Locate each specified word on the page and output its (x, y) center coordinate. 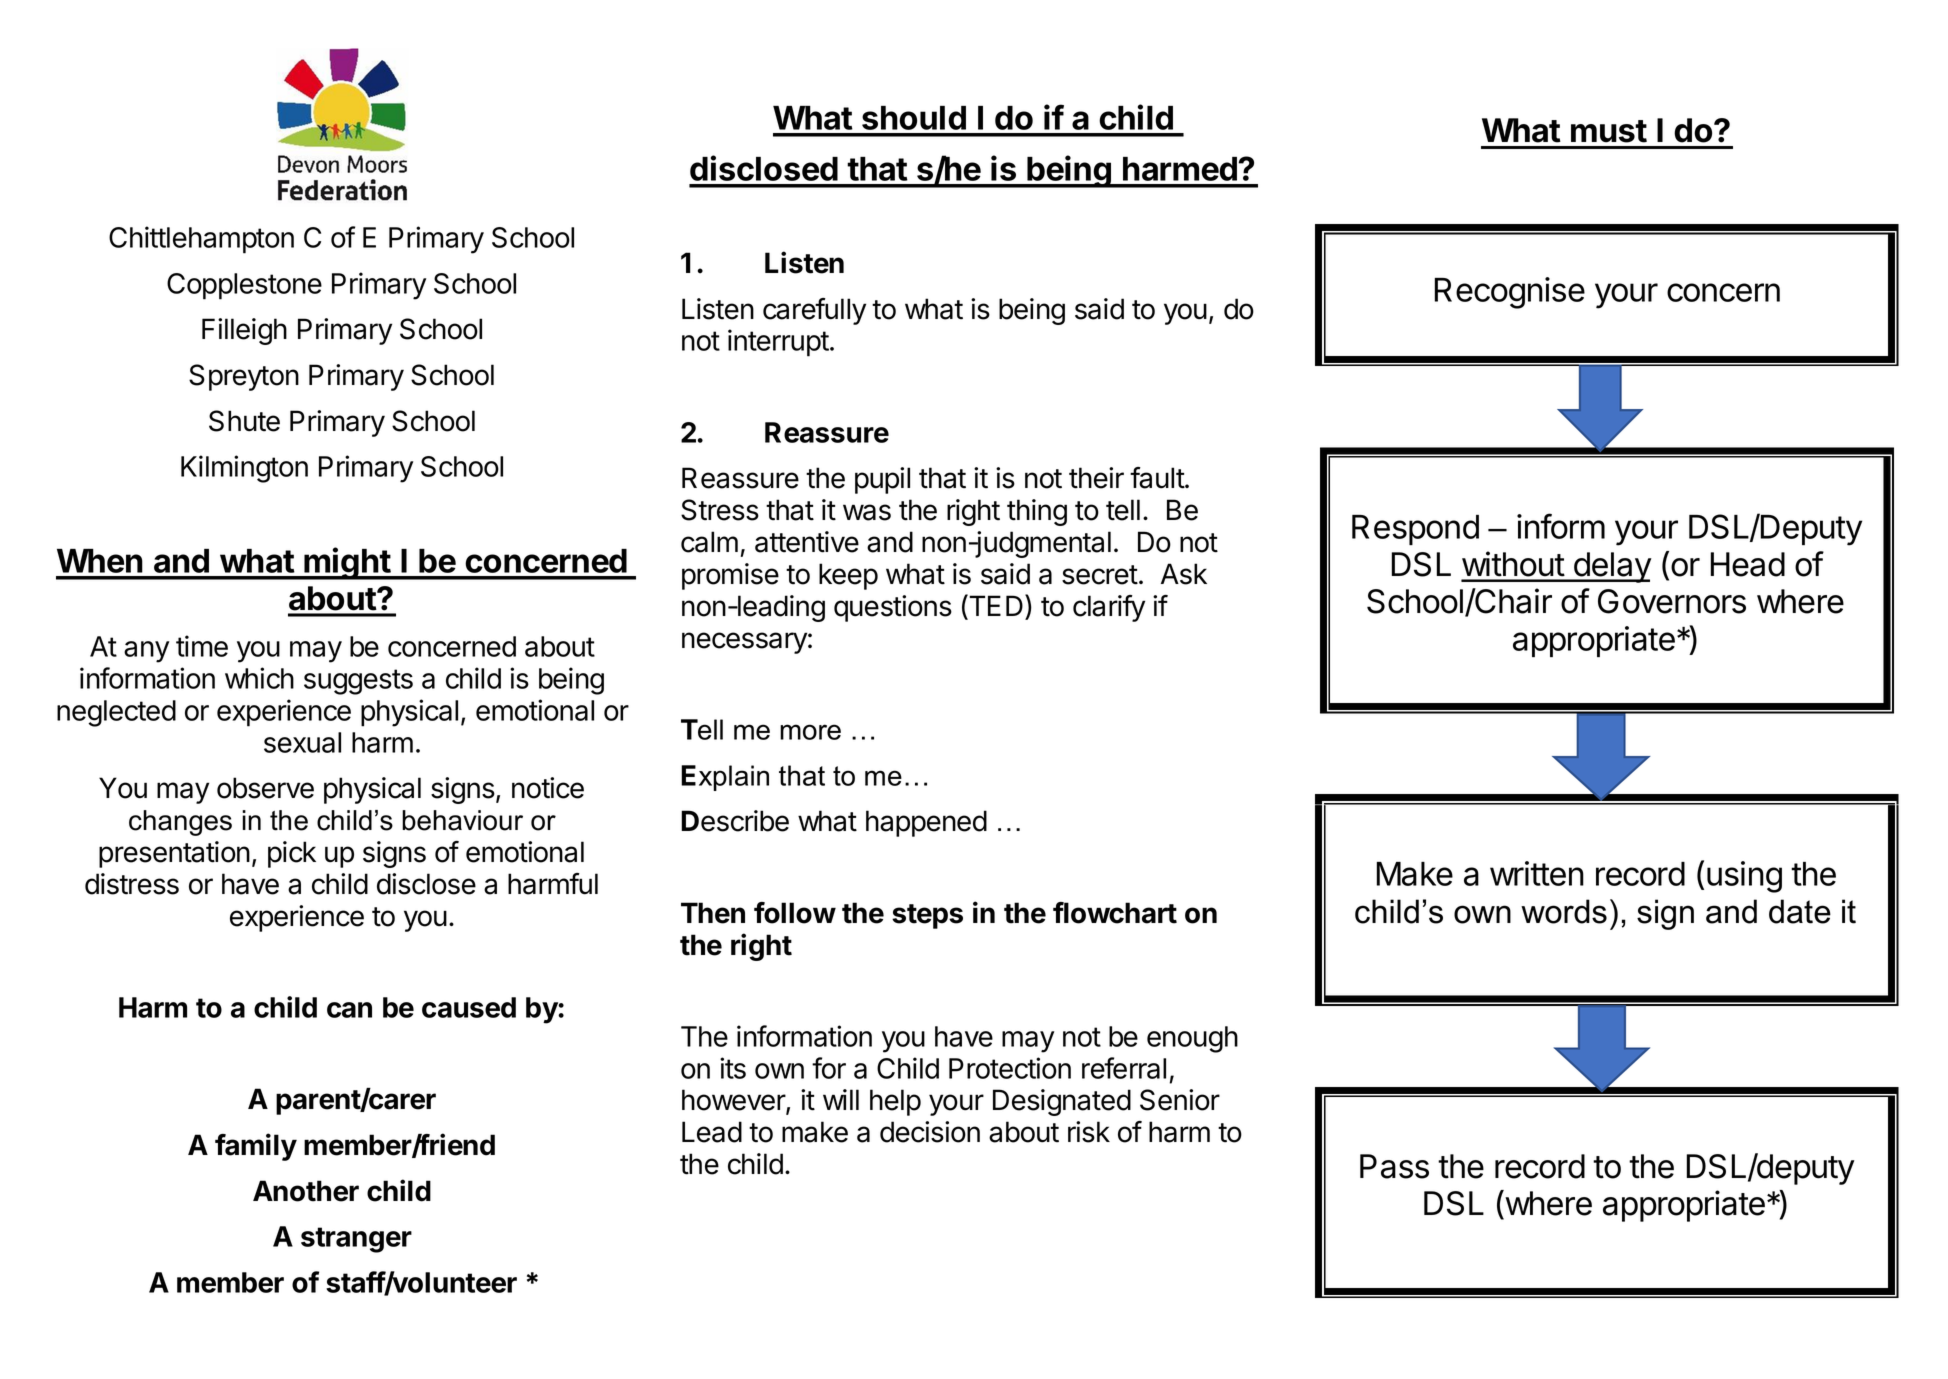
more (810, 732)
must (1609, 131)
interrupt (778, 343)
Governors (1672, 601)
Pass (1394, 1166)
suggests (358, 682)
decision (930, 1132)
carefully (814, 311)
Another (306, 1191)
